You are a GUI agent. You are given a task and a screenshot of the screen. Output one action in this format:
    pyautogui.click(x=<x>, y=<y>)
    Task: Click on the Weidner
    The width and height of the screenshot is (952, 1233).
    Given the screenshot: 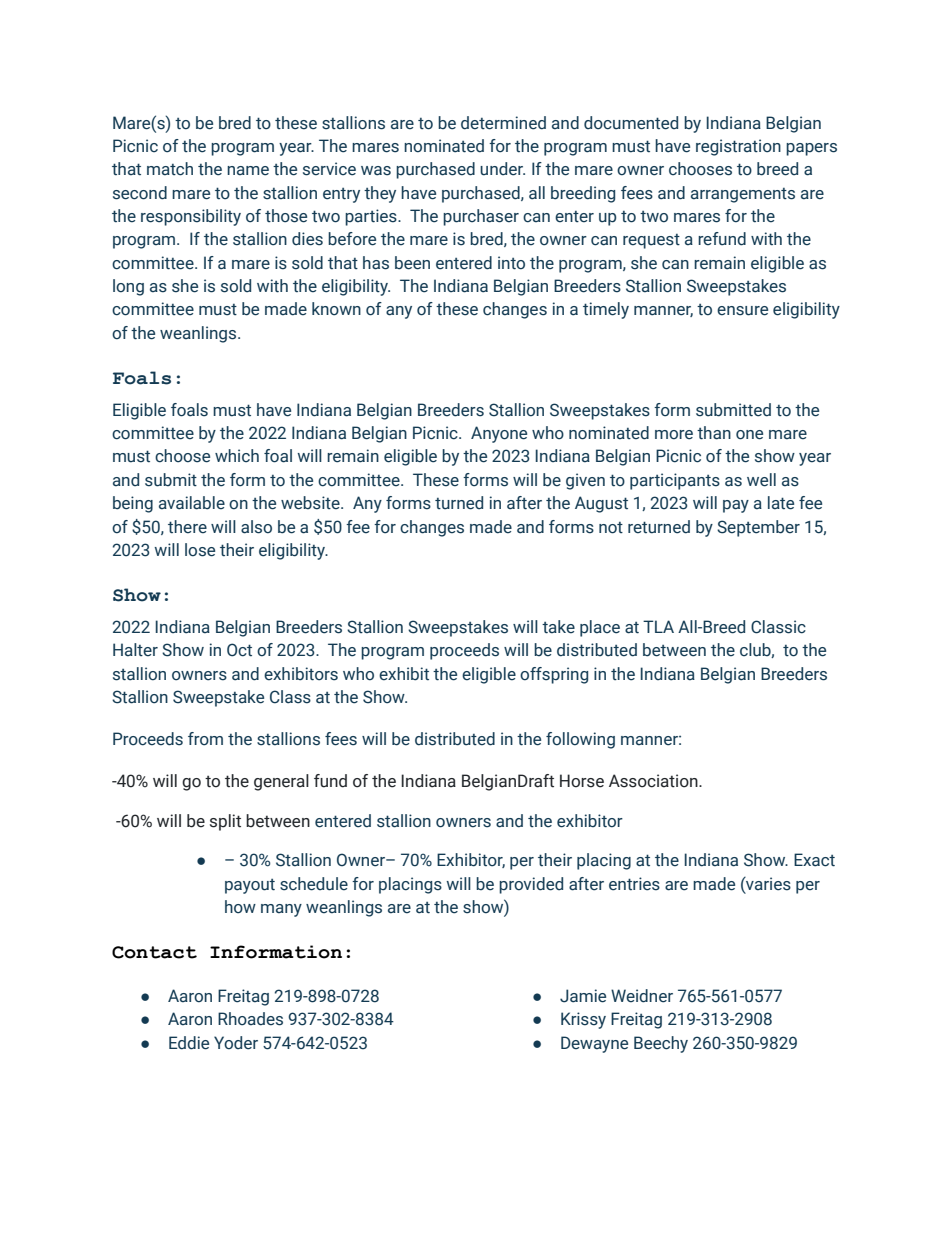 What is the action you would take?
    pyautogui.click(x=642, y=996)
